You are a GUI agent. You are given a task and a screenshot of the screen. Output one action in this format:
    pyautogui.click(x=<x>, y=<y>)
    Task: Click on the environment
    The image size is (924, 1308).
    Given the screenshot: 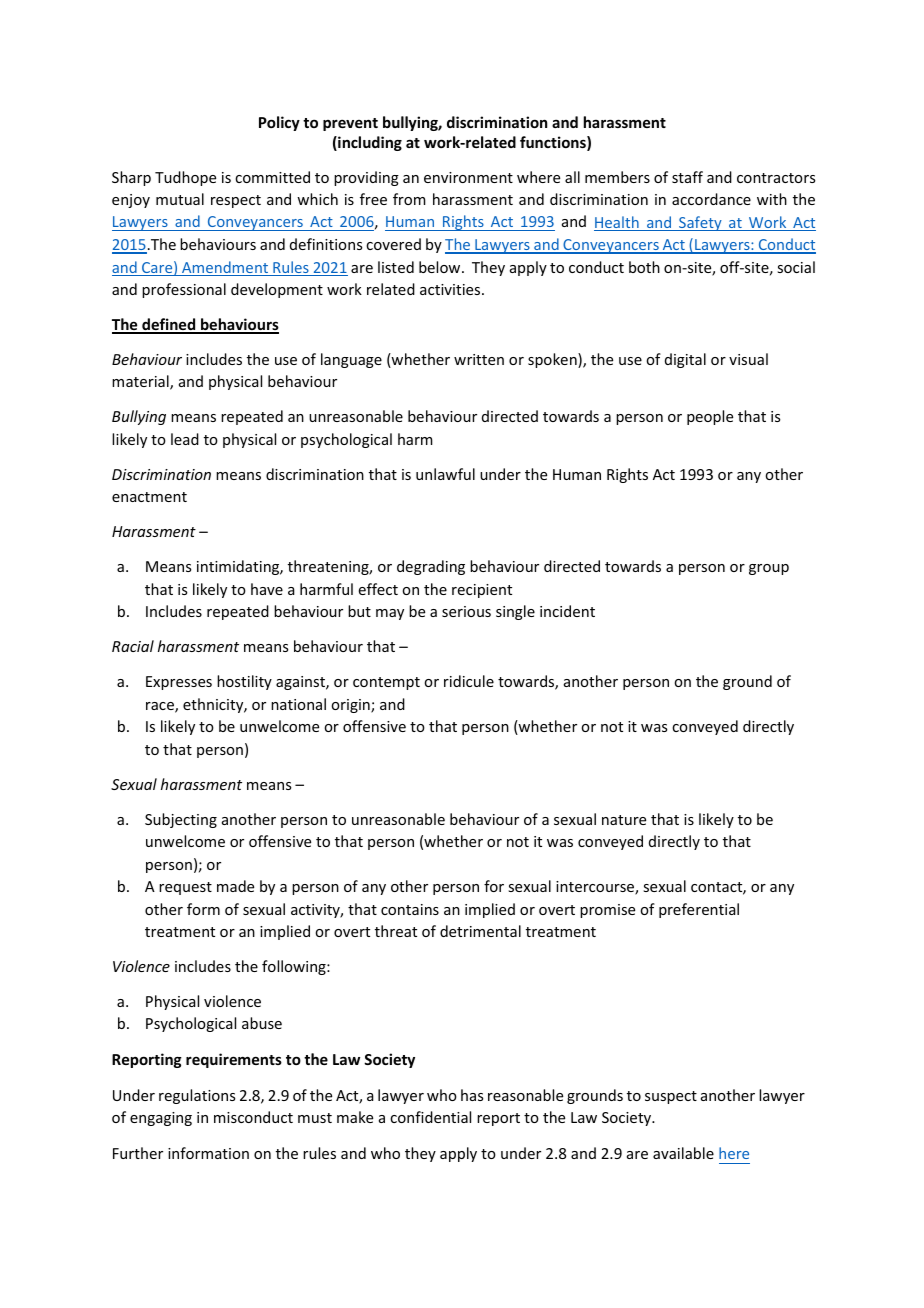 What is the action you would take?
    pyautogui.click(x=468, y=177)
